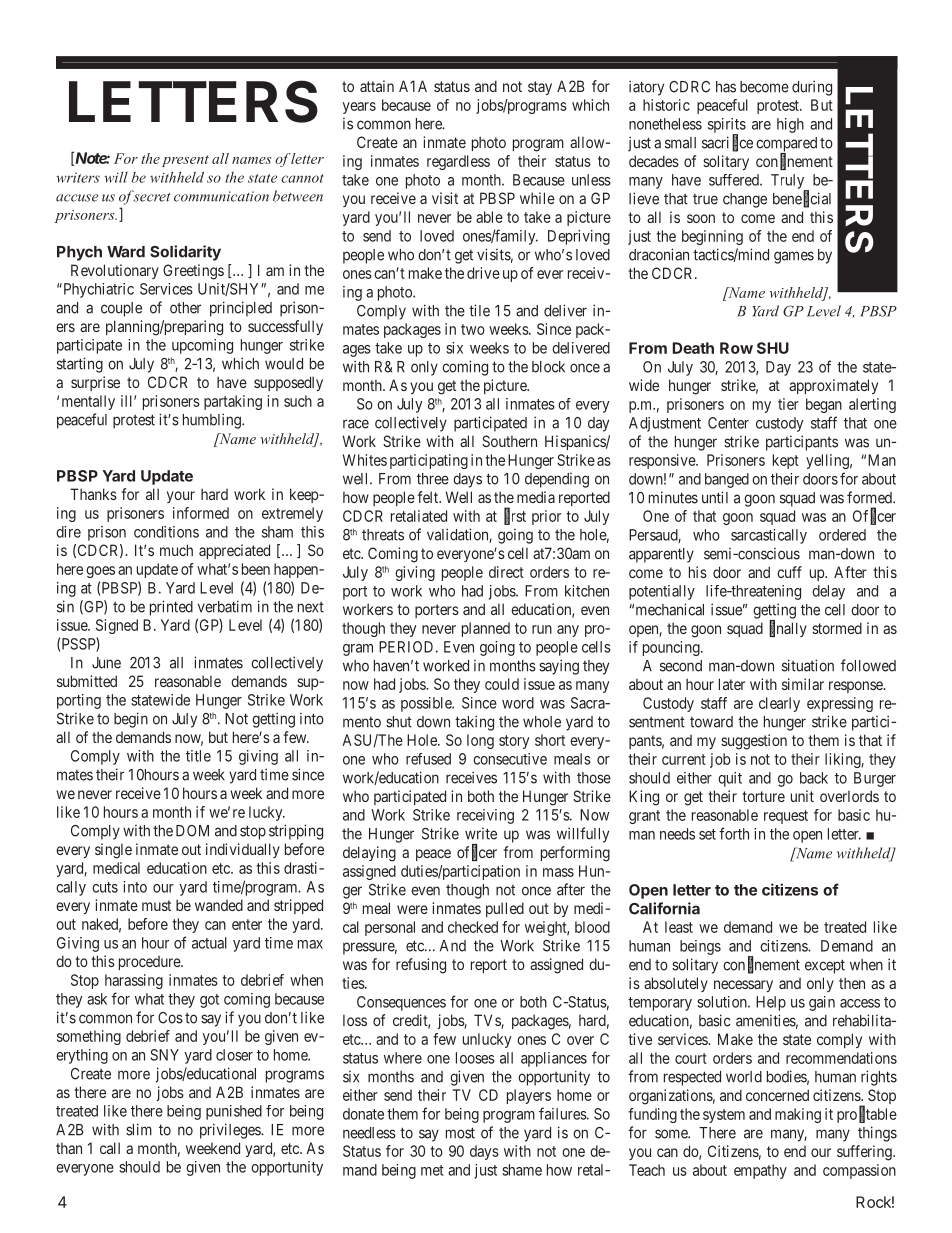 This document has height=1233, width=952. What do you see at coordinates (790, 125) in the document?
I see `high` at bounding box center [790, 125].
